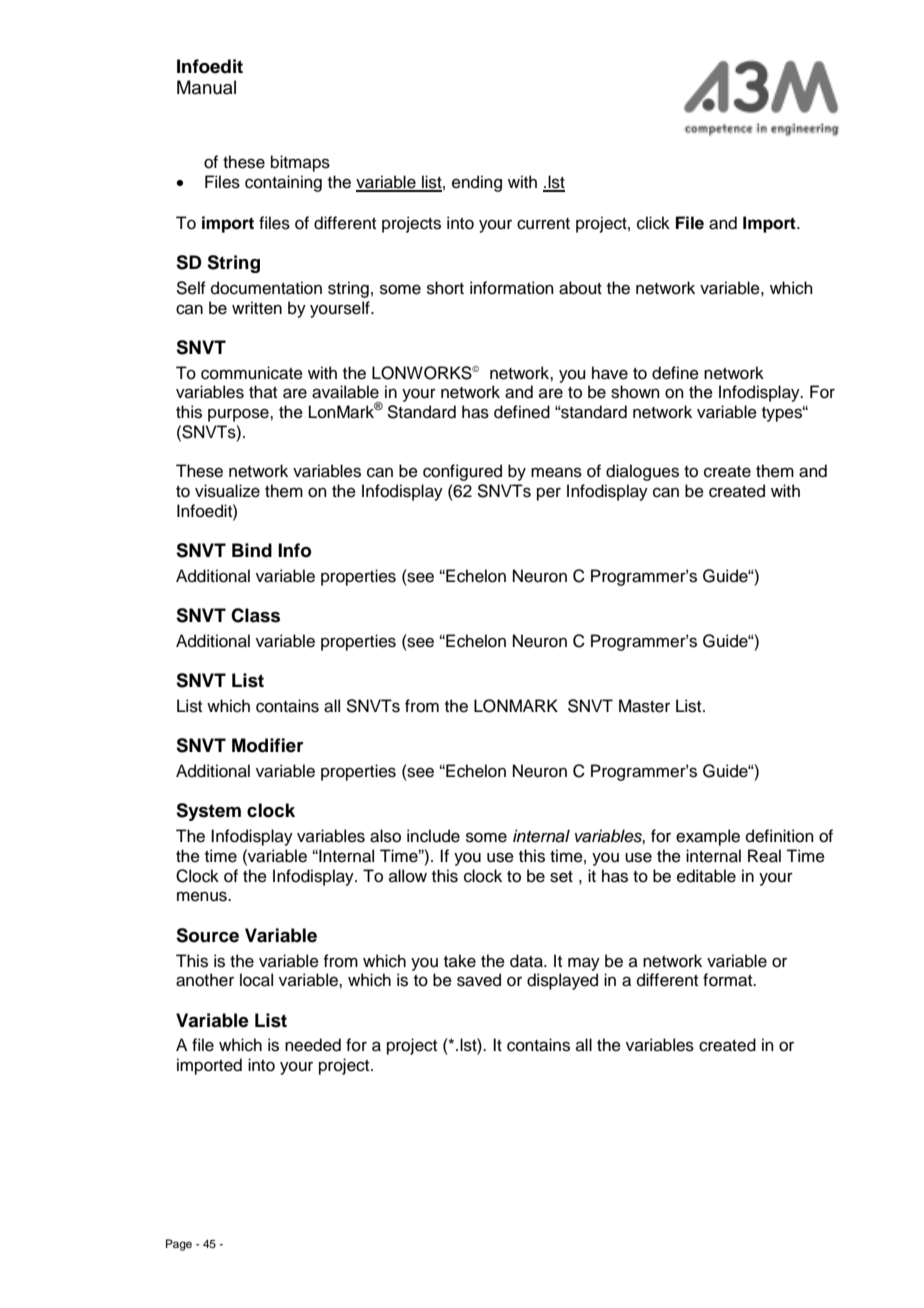  What do you see at coordinates (227, 491) in the screenshot?
I see `visualize` at bounding box center [227, 491].
